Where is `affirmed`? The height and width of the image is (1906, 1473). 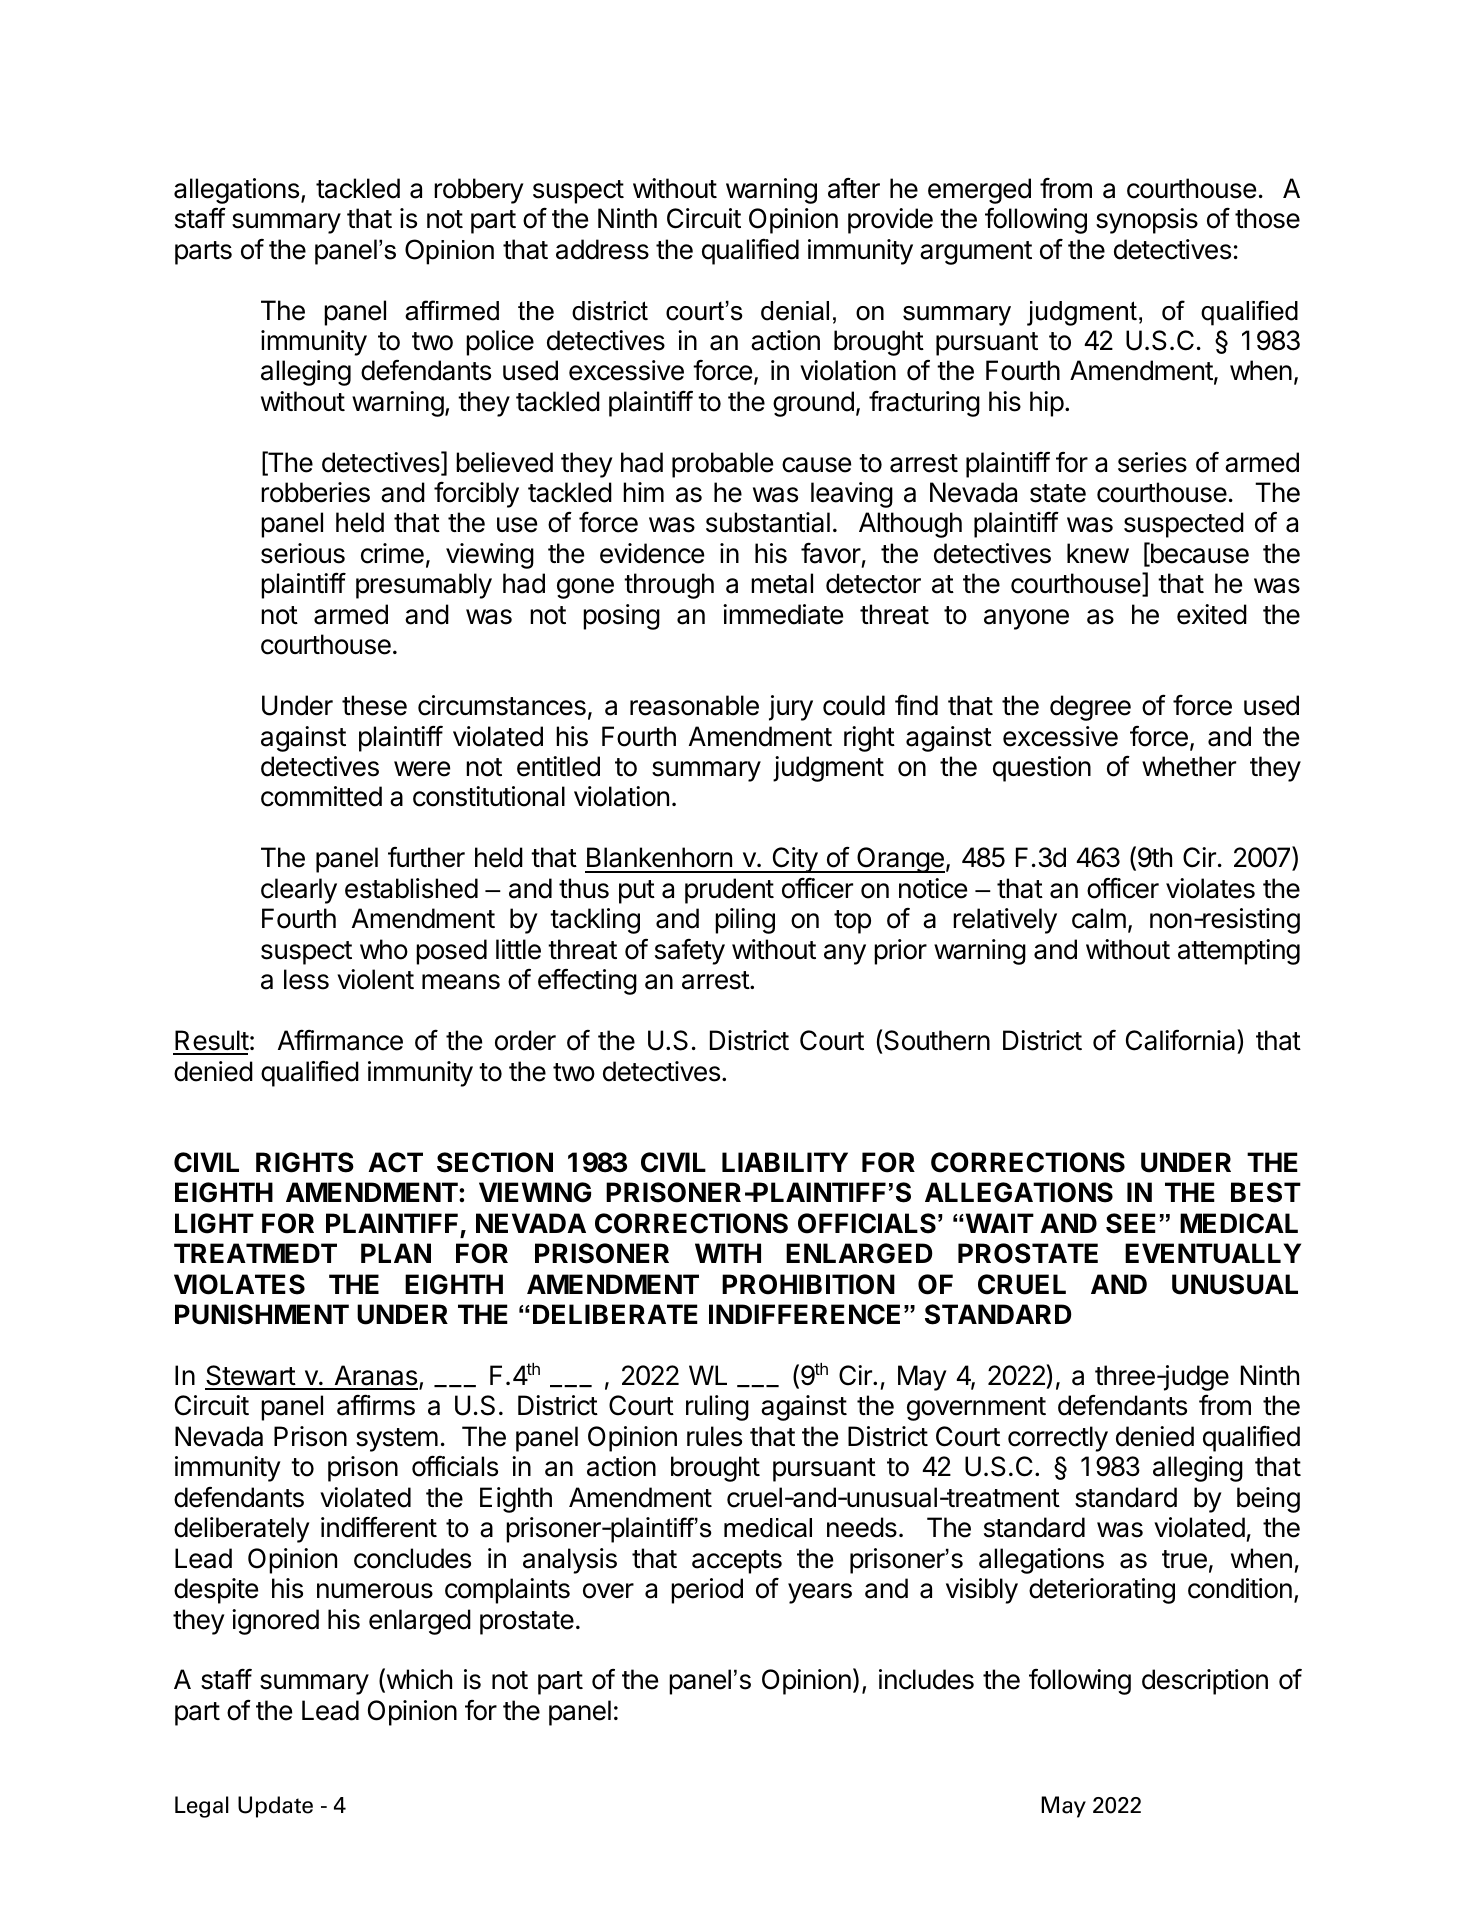 affirmed is located at coordinates (452, 310).
